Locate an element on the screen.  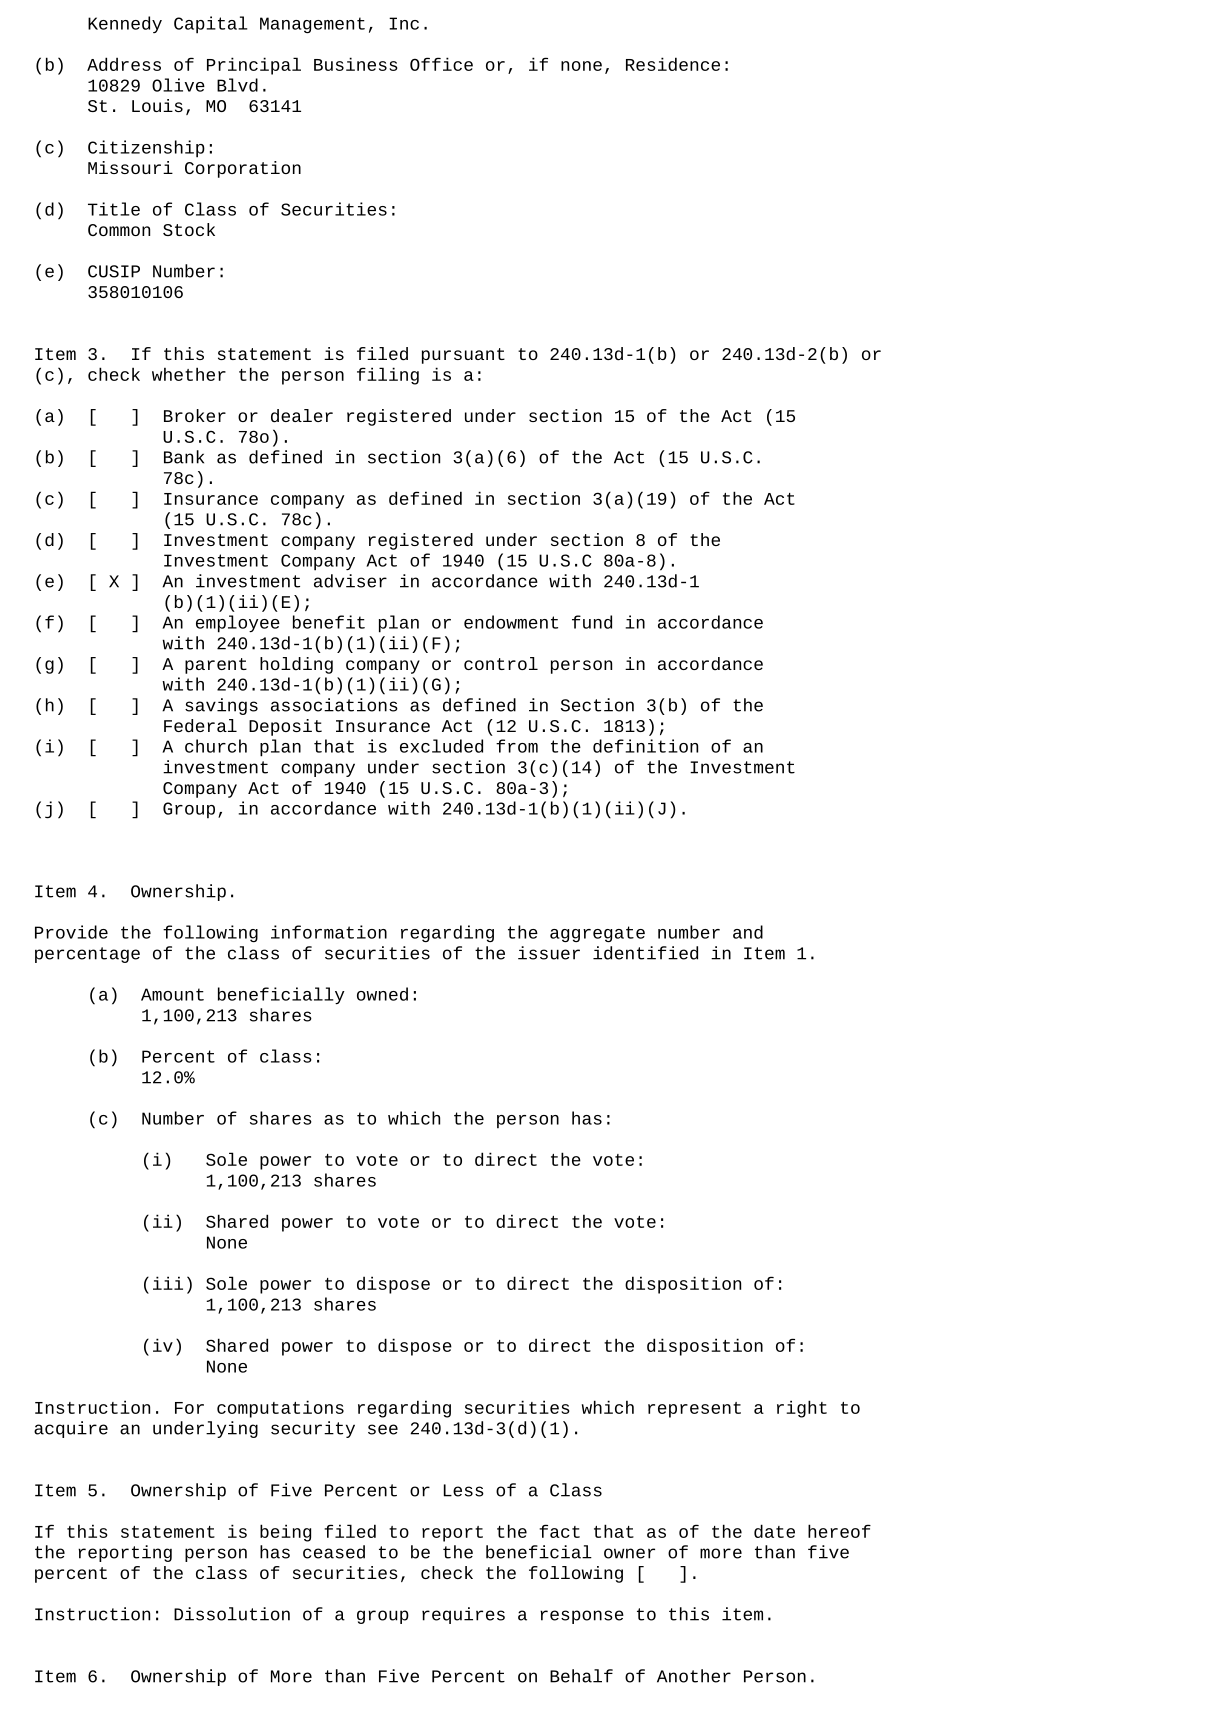
Louis is located at coordinates (157, 105).
